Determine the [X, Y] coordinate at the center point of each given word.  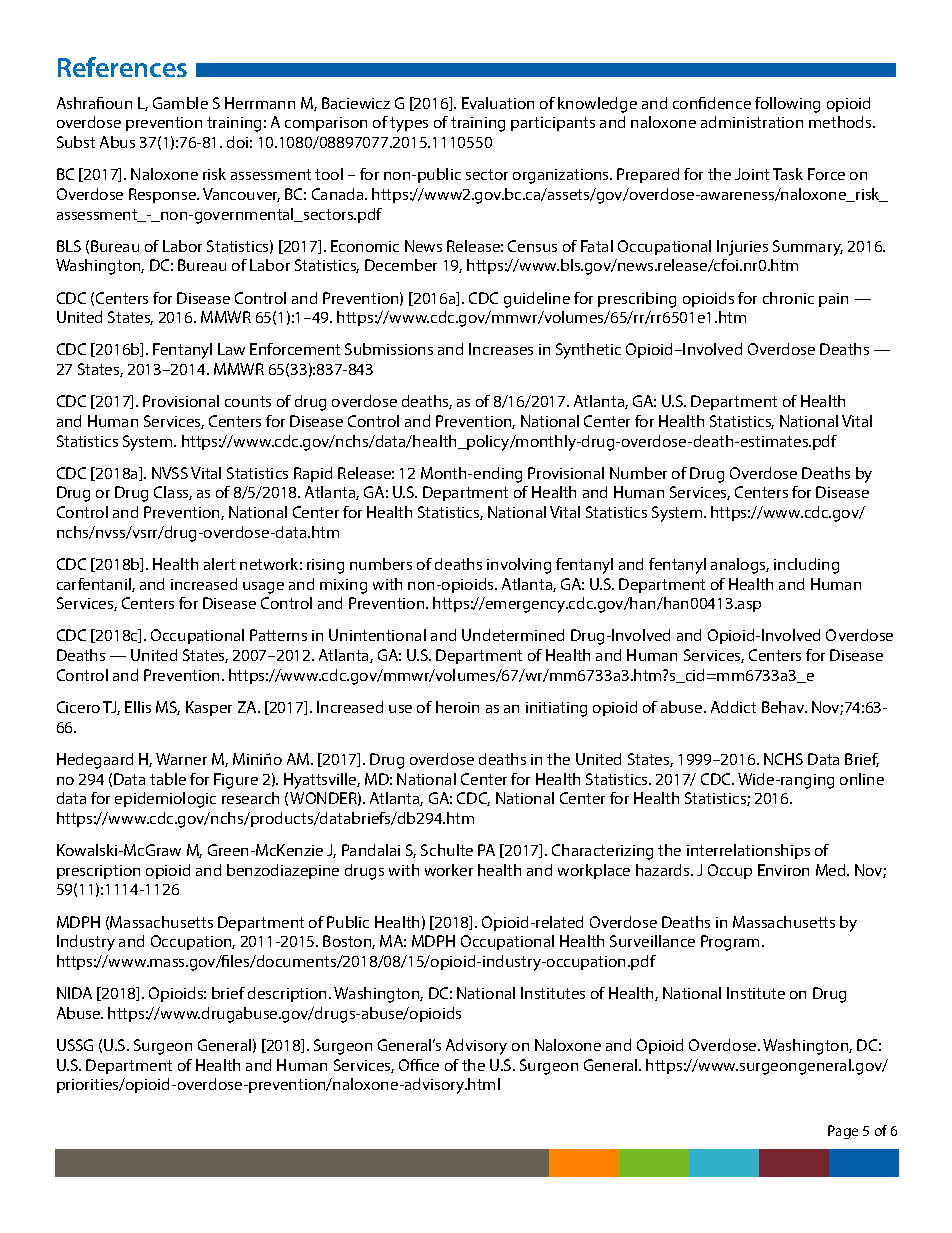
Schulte [447, 850]
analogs [740, 566]
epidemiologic [165, 800]
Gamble [180, 103]
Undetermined [513, 635]
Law [231, 349]
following [787, 105]
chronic [788, 298]
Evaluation [498, 103]
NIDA [74, 993]
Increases [501, 349]
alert [219, 564]
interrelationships [748, 851]
